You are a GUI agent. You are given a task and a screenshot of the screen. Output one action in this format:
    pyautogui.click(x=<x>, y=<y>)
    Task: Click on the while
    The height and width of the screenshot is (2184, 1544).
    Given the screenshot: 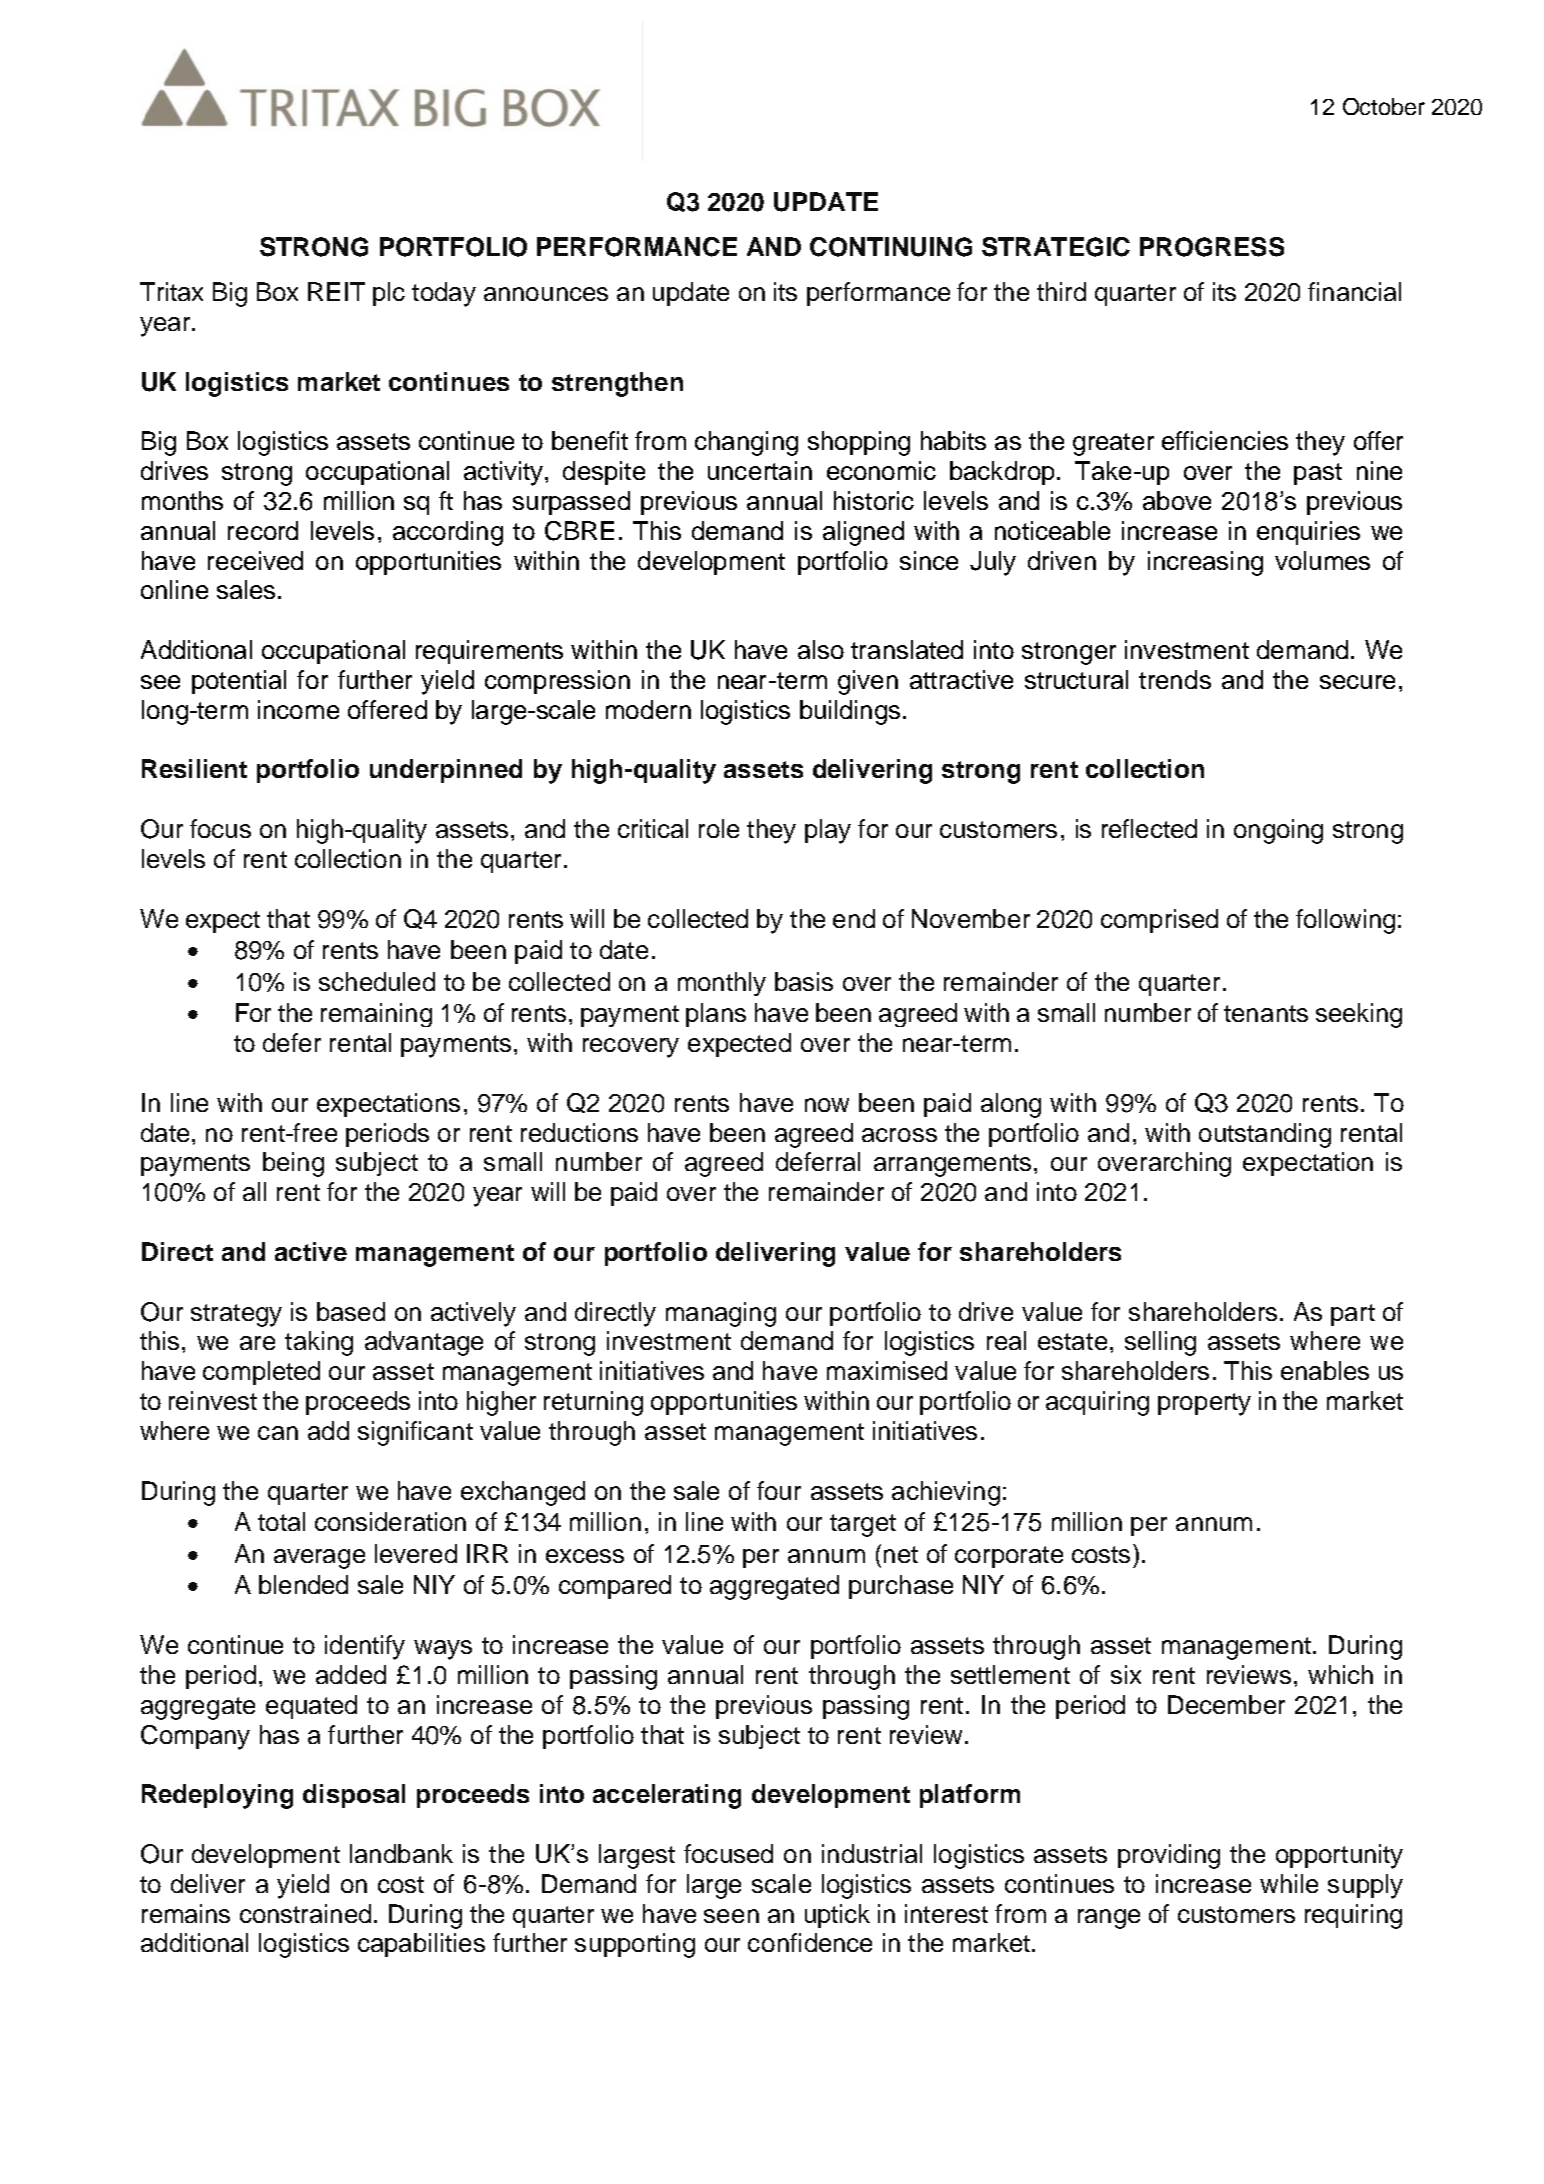 What is the action you would take?
    pyautogui.click(x=1289, y=1883)
